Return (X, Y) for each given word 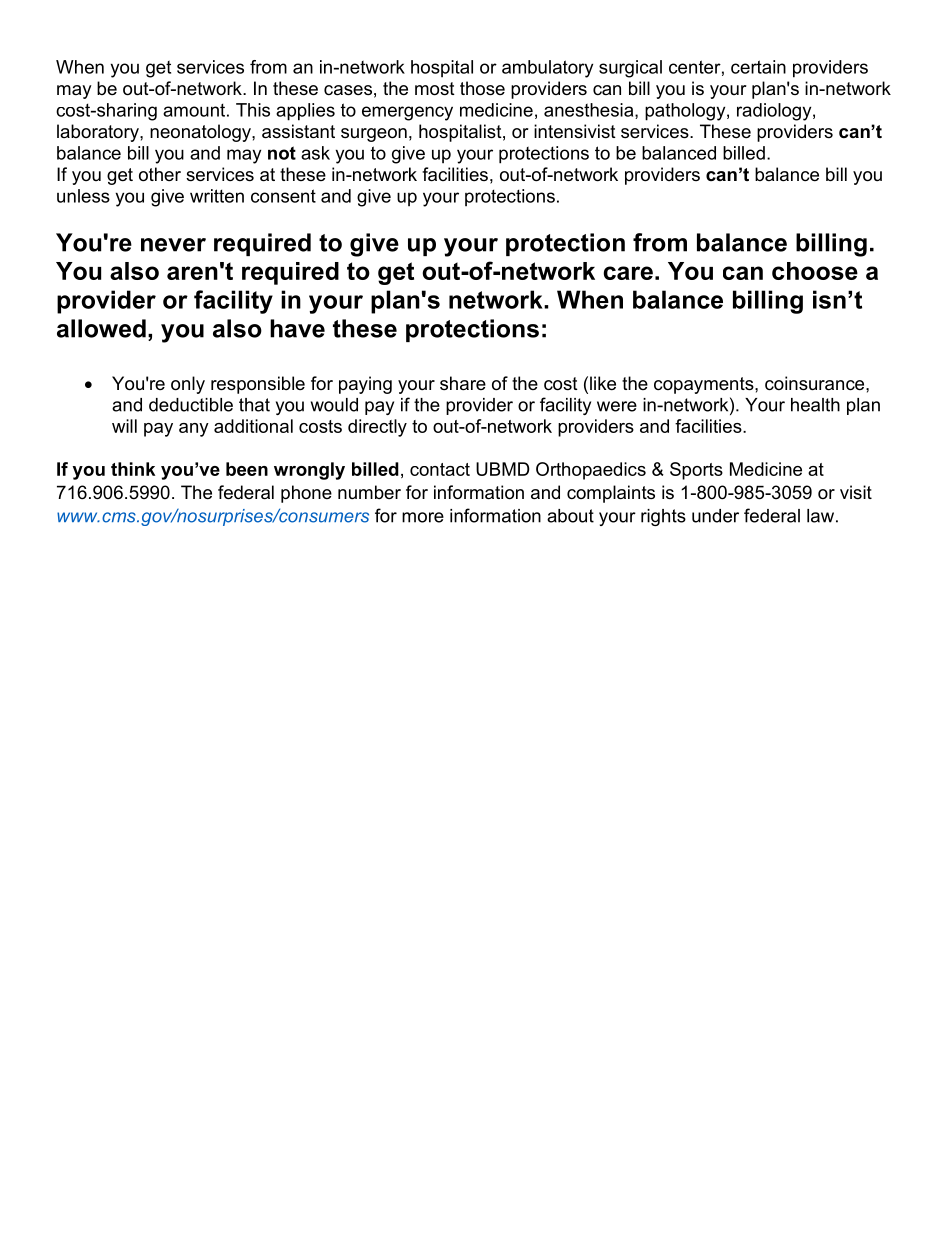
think (133, 469)
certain (758, 67)
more (423, 517)
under (715, 516)
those (482, 88)
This (253, 110)
